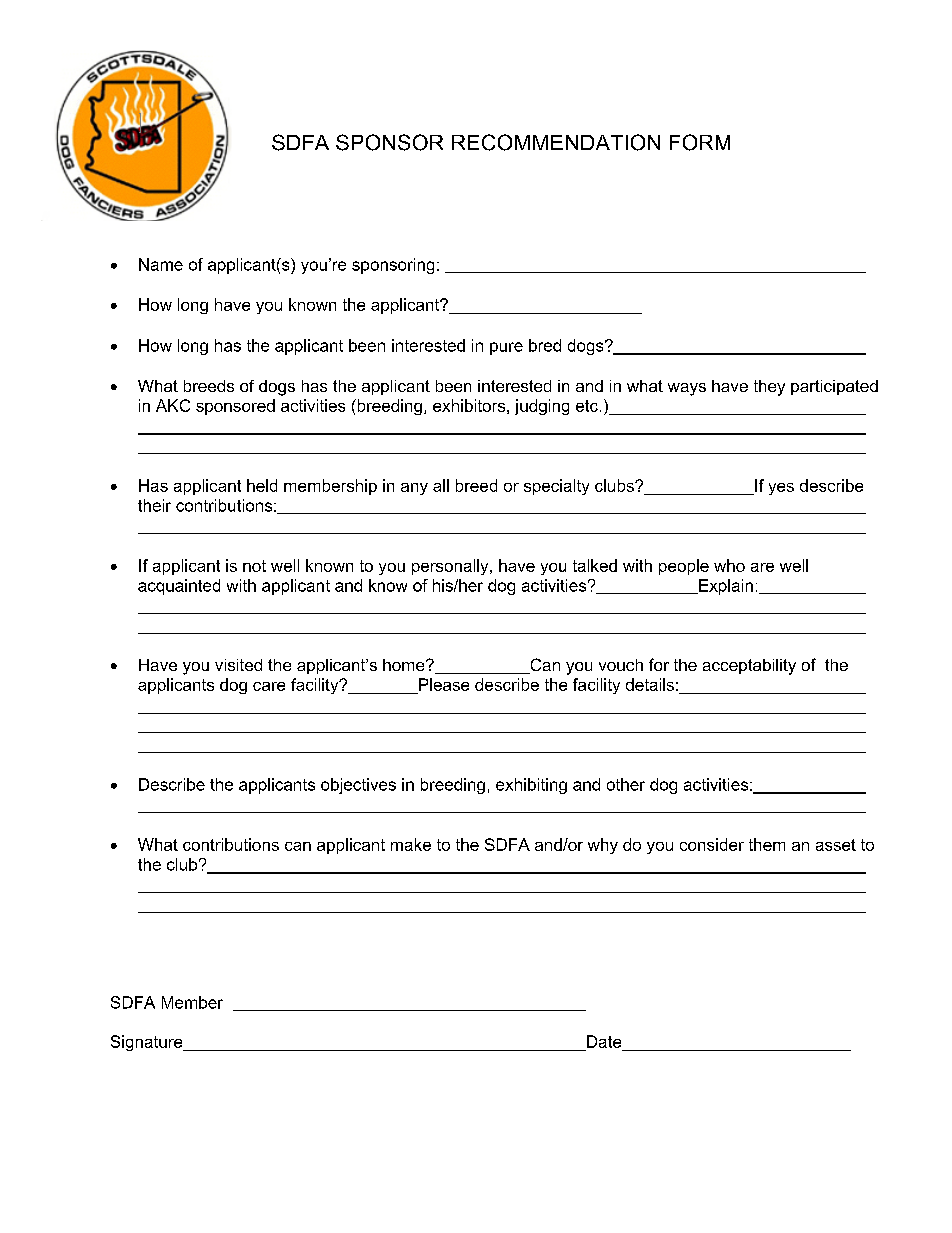 This page has height=1233, width=952. What do you see at coordinates (531, 786) in the page?
I see `exhibiting` at bounding box center [531, 786].
